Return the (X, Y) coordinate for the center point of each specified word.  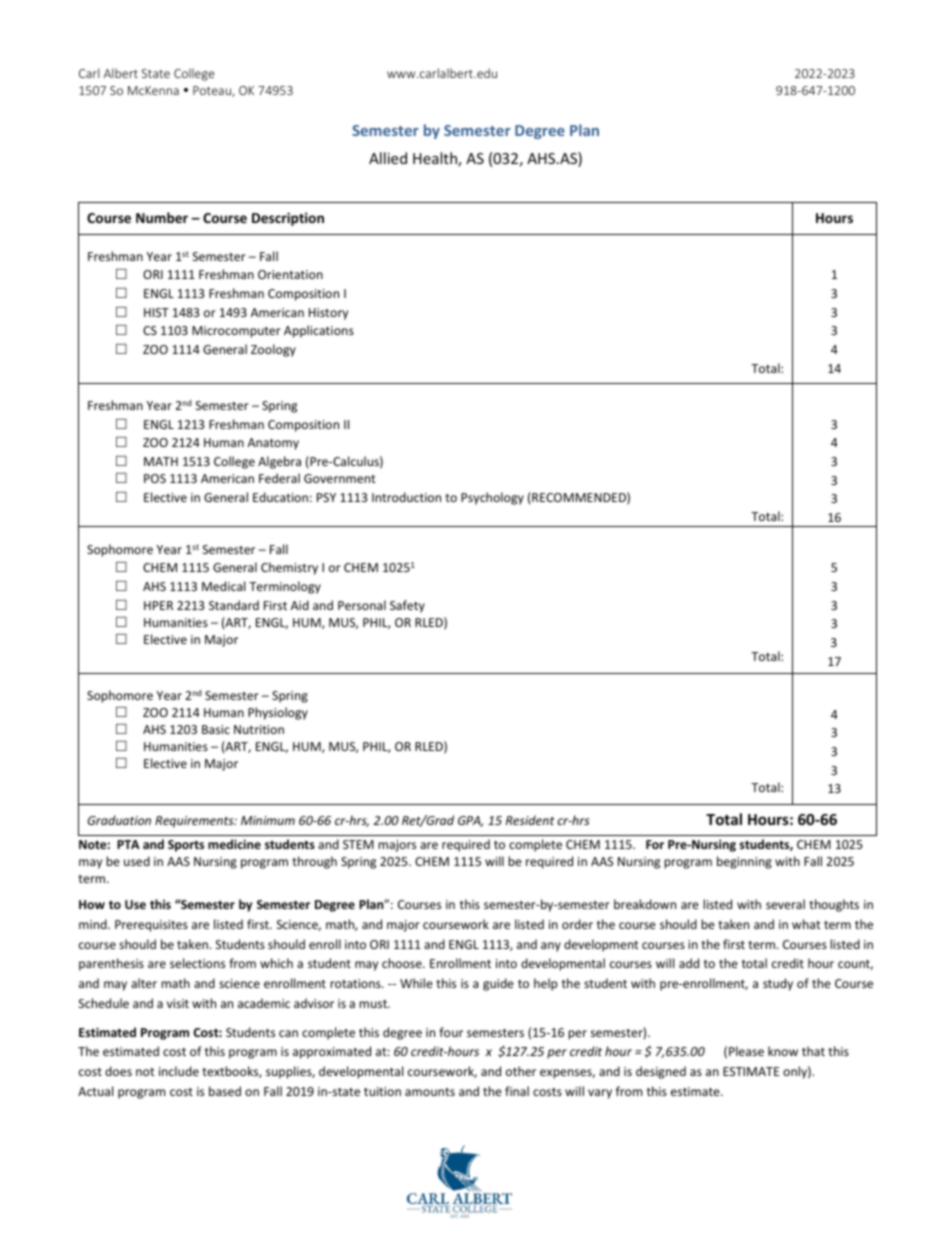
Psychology (492, 498)
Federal (279, 478)
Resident (530, 820)
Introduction (406, 497)
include (179, 1071)
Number (162, 217)
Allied (388, 158)
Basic (216, 729)
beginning (744, 862)
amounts (430, 1092)
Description (288, 219)
